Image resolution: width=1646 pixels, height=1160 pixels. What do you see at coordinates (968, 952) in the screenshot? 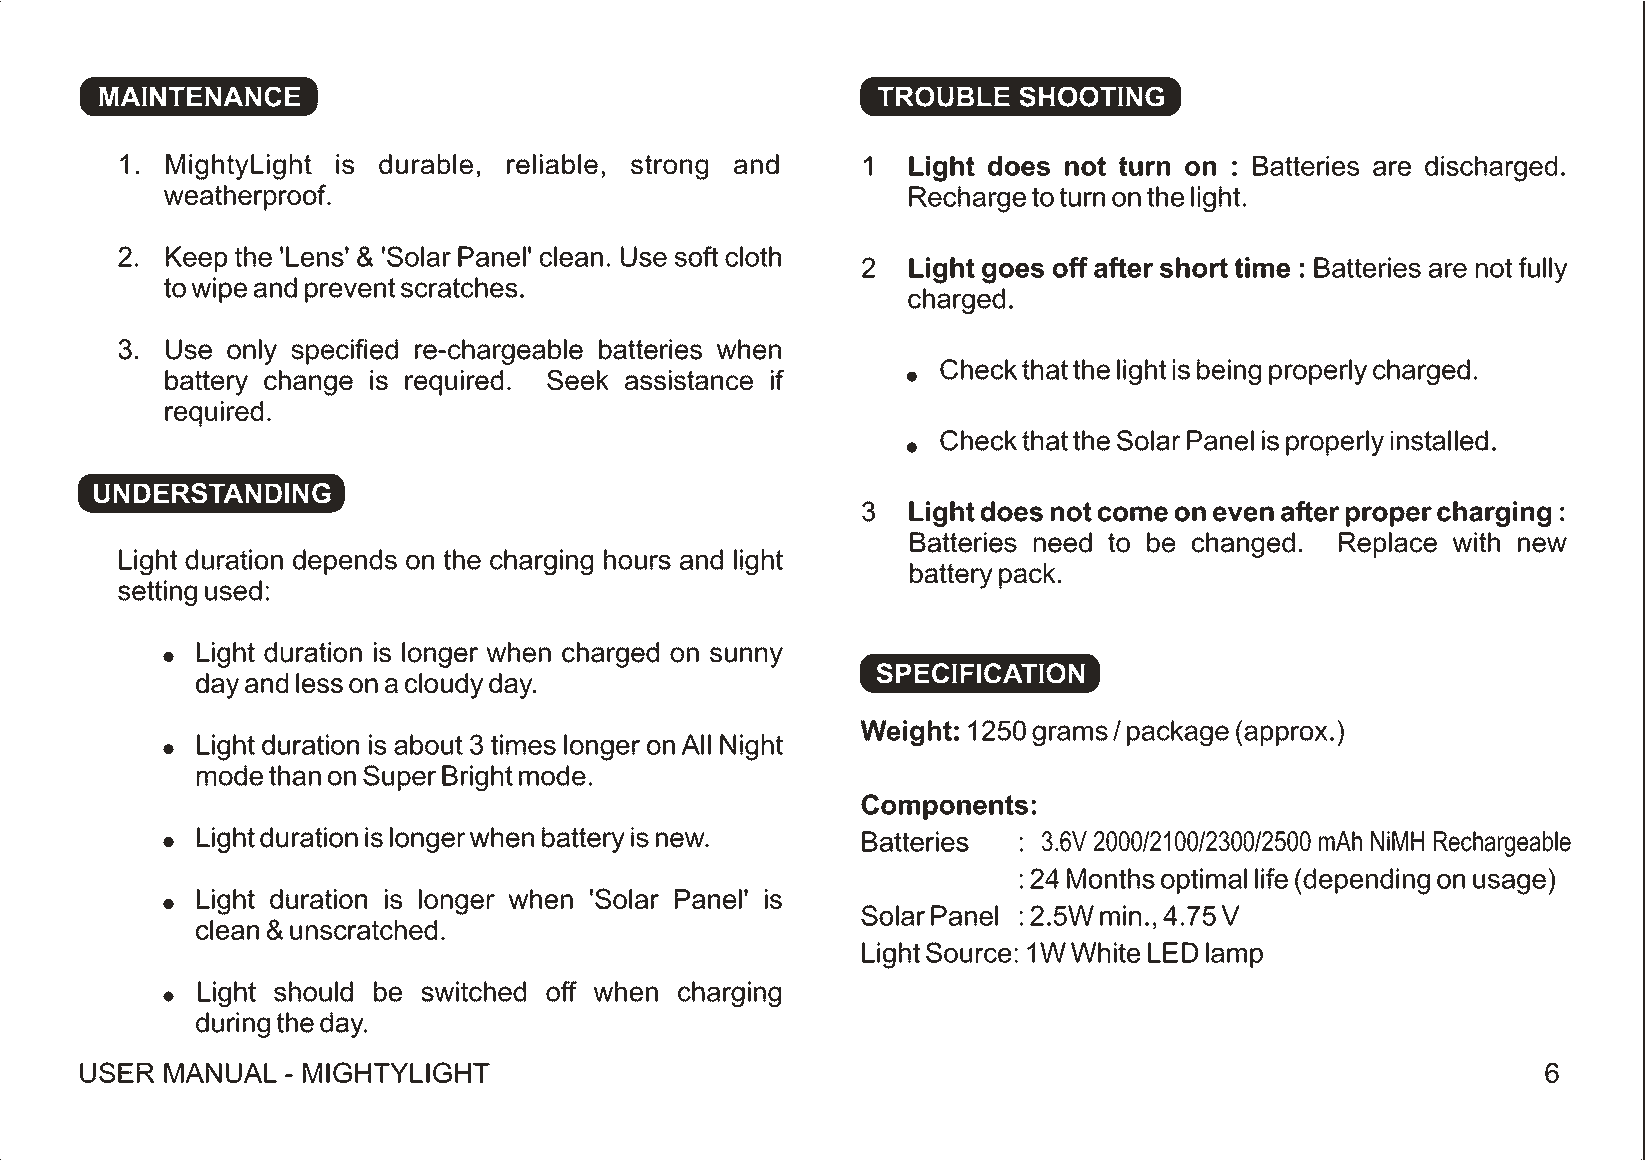
I see `Source` at bounding box center [968, 952].
